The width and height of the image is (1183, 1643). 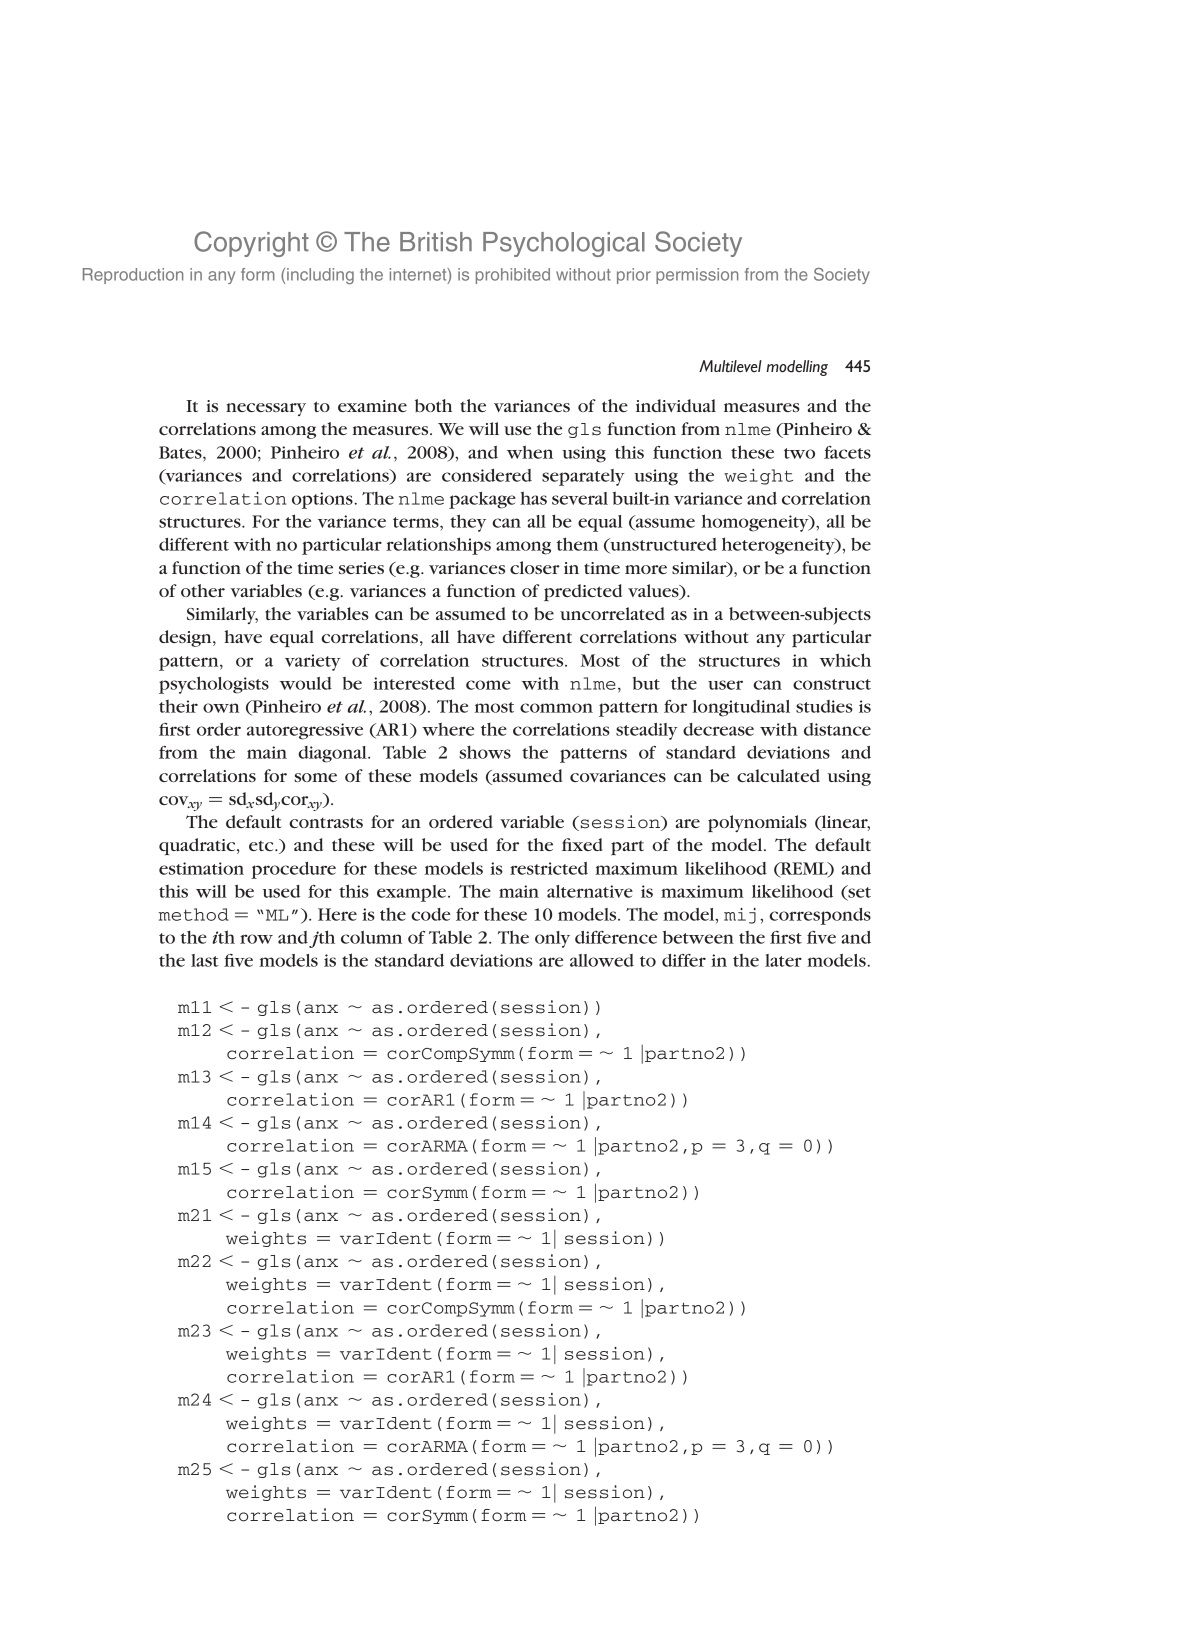 I want to click on more, so click(x=646, y=569).
